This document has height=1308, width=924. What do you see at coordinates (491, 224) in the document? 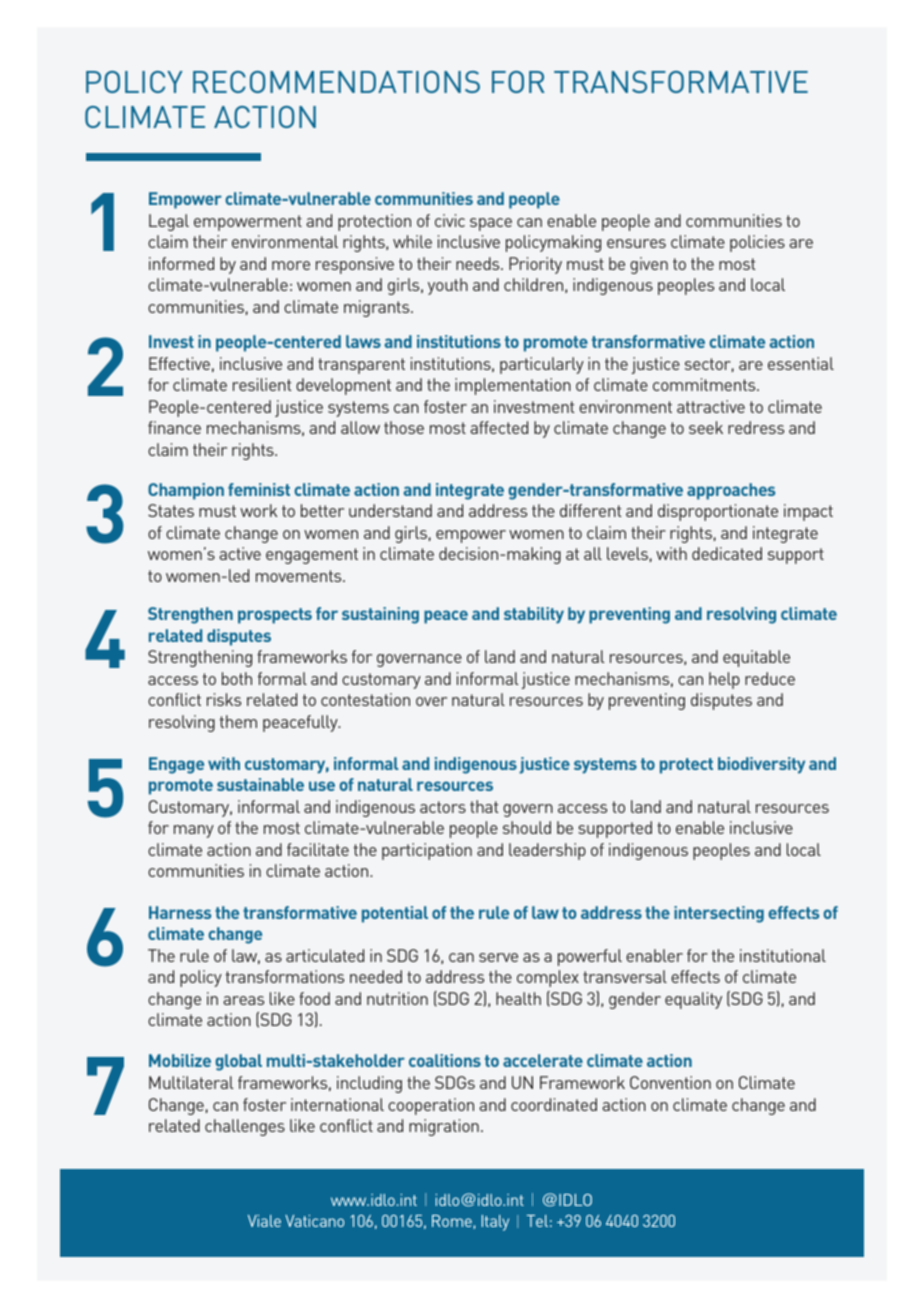
I see `space` at bounding box center [491, 224].
